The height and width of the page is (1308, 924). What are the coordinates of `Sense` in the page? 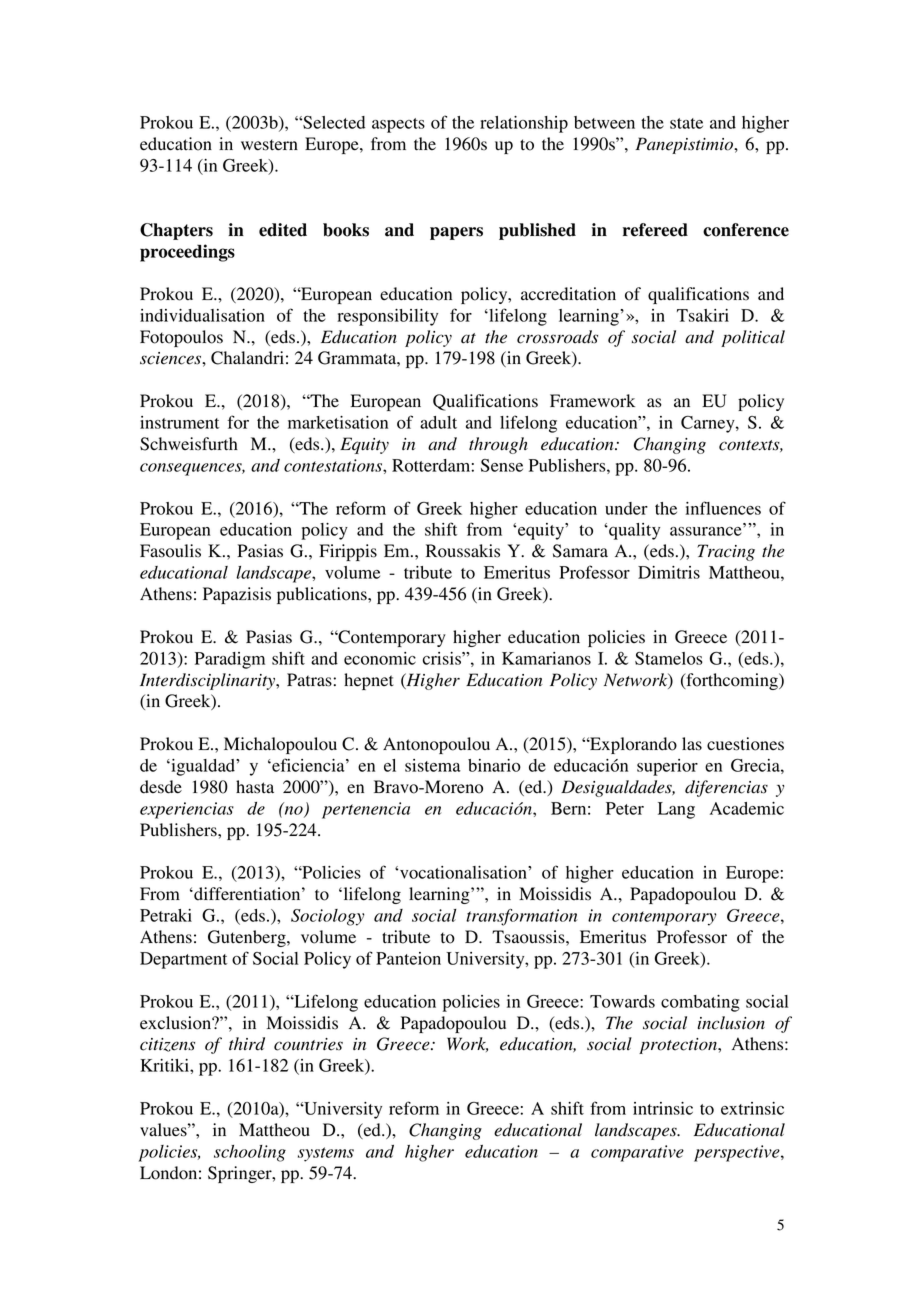 It's located at (502, 465).
